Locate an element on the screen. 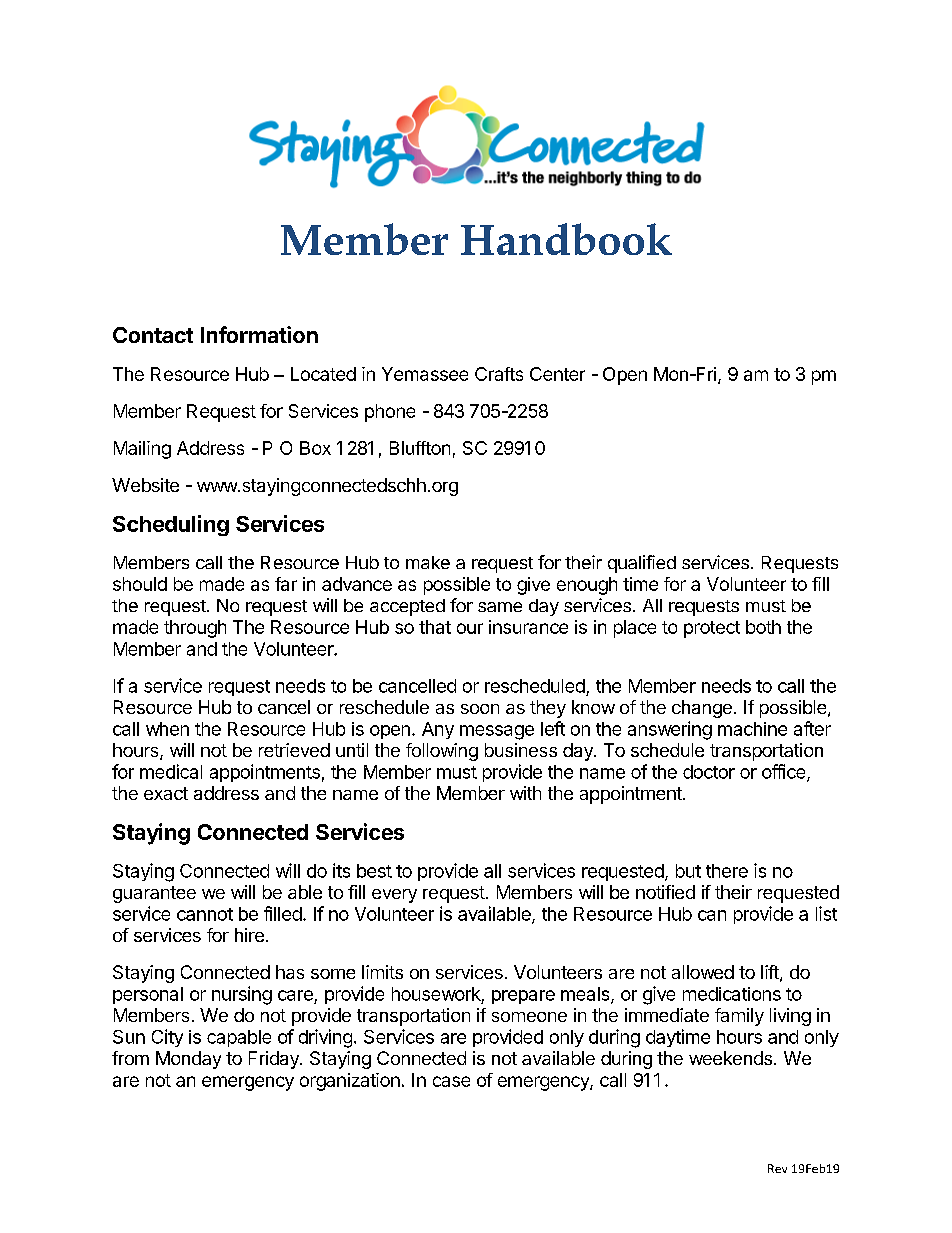 This screenshot has width=952, height=1233. Scheduling is located at coordinates (171, 525).
